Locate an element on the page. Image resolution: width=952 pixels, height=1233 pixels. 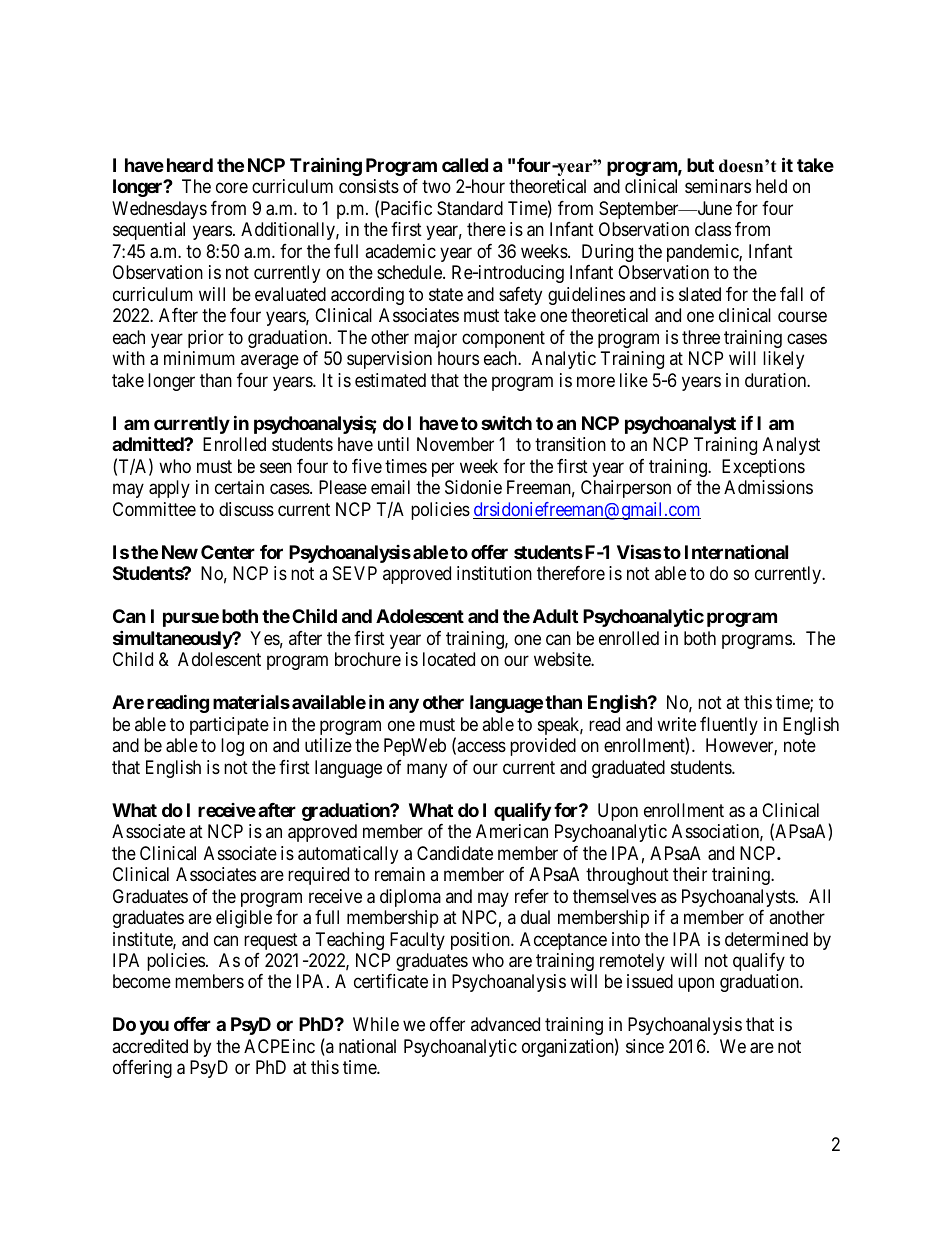
Standard is located at coordinates (470, 208).
